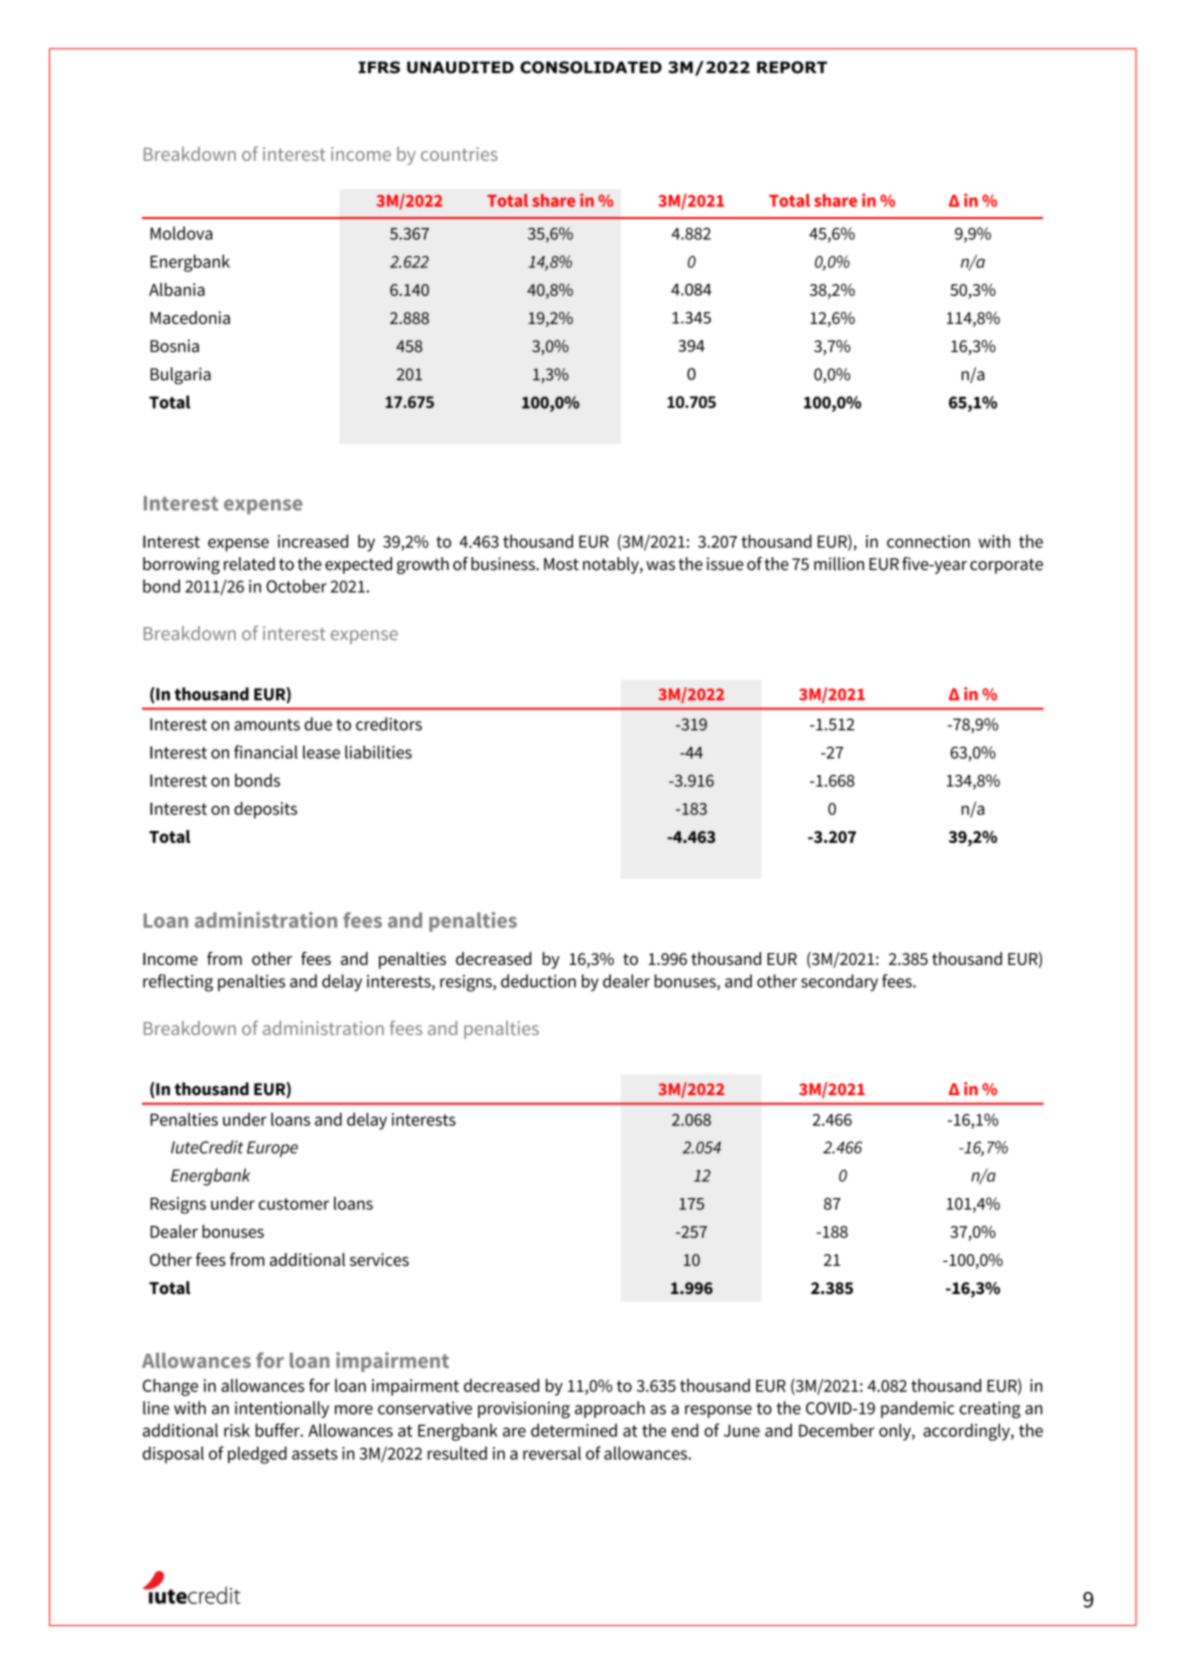 This screenshot has width=1183, height=1673. What do you see at coordinates (272, 1149) in the screenshot?
I see `Europe` at bounding box center [272, 1149].
